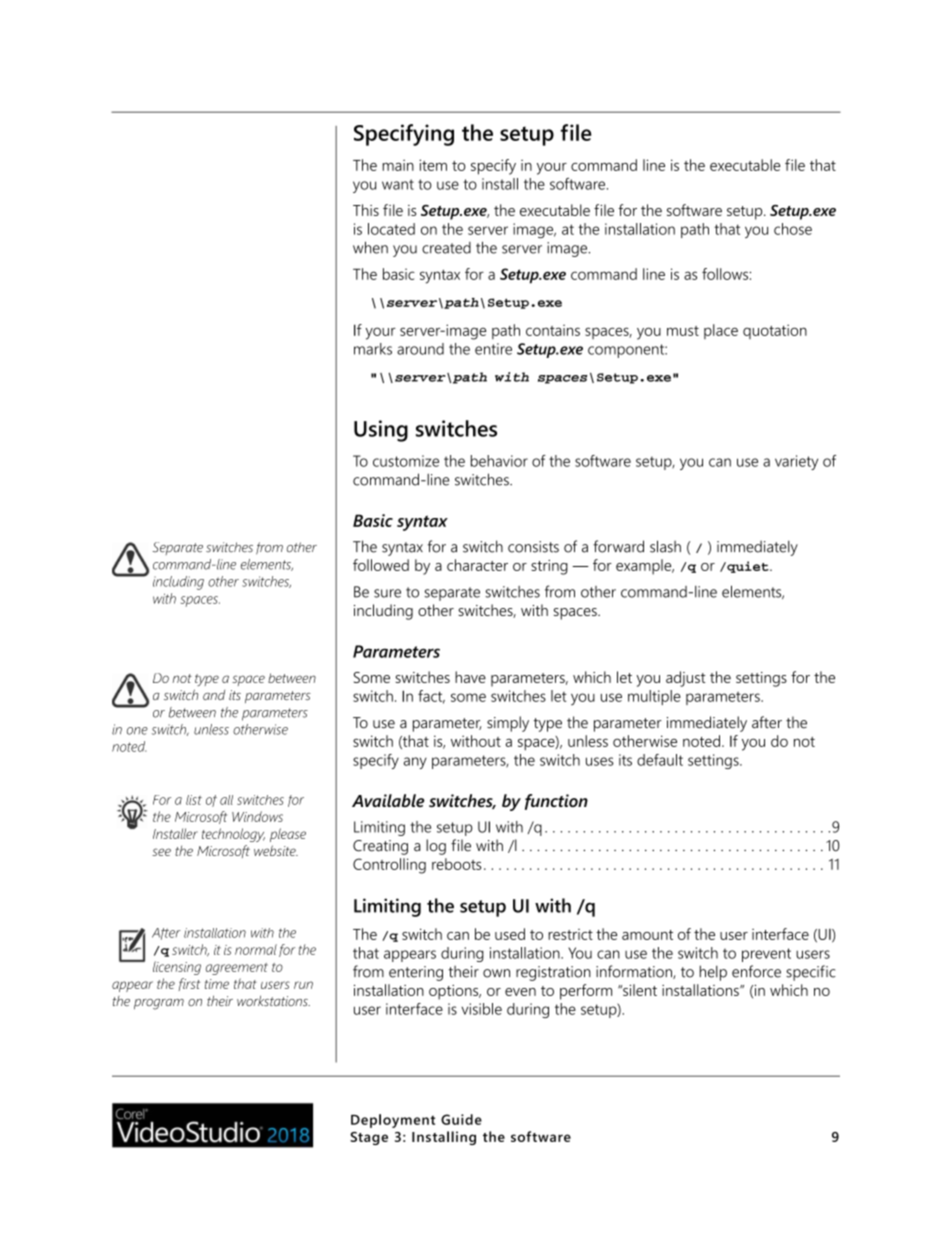  I want to click on help, so click(713, 973).
